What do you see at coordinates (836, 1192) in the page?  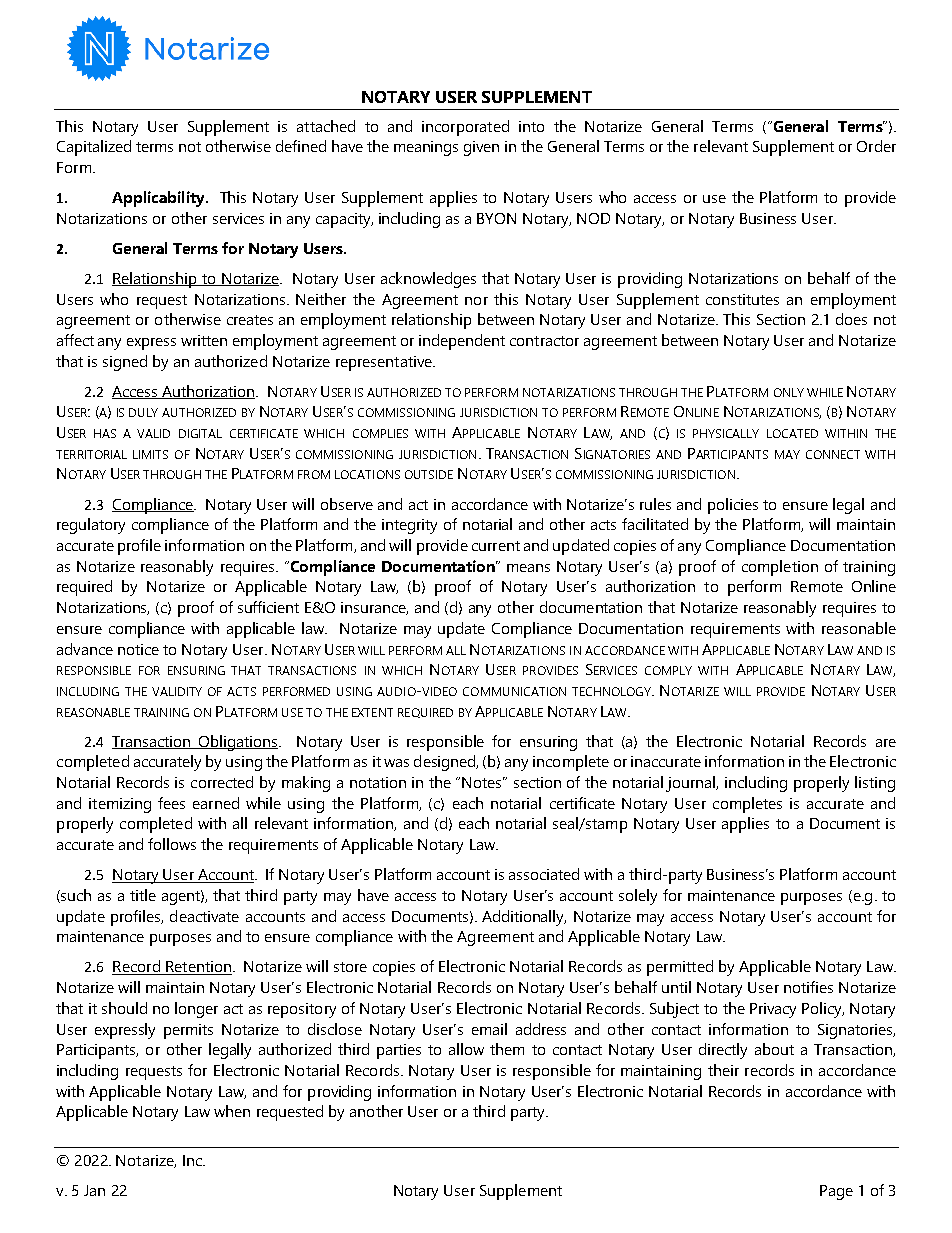 I see `Page` at bounding box center [836, 1192].
